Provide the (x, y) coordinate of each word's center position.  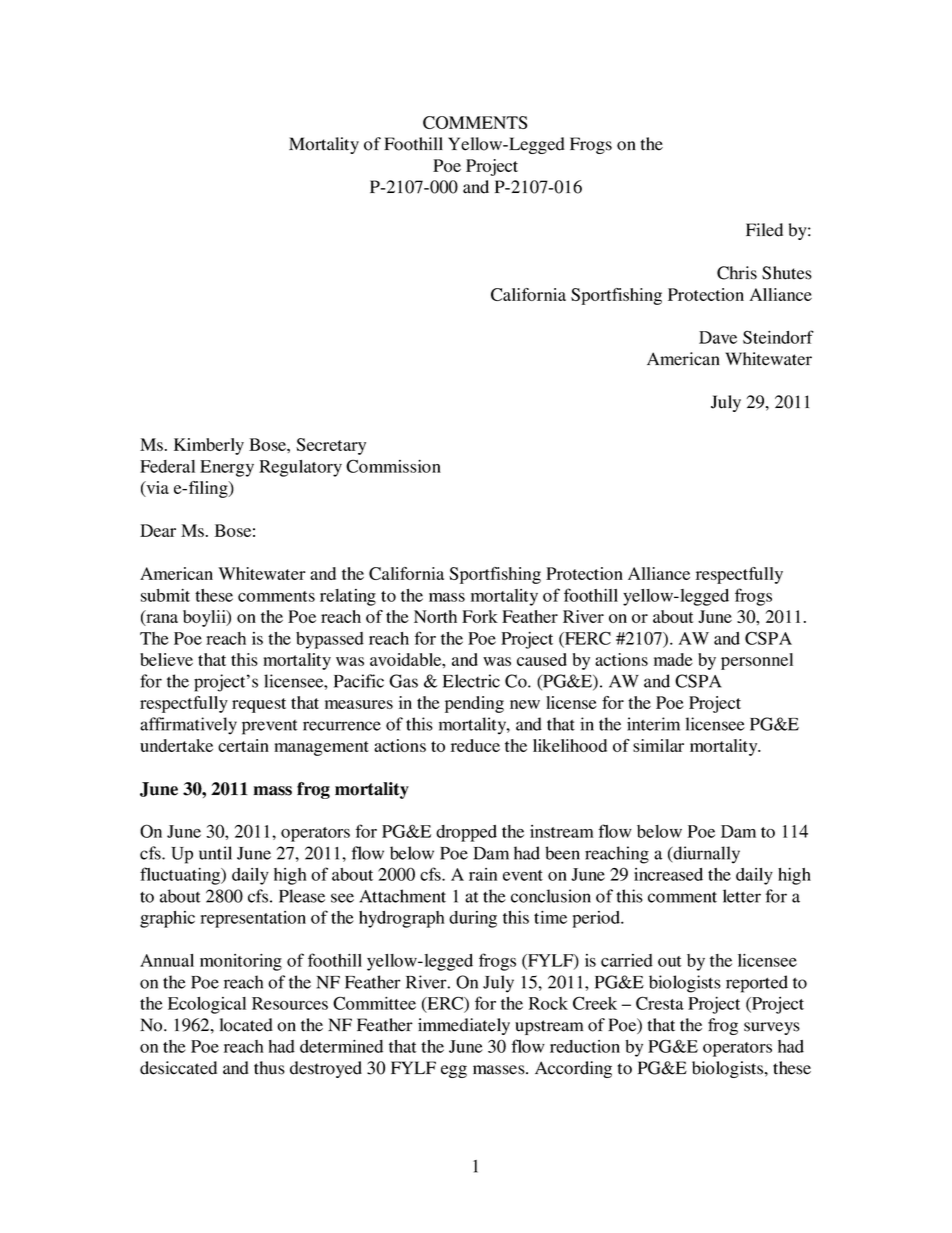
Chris (737, 273)
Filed (764, 230)
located (246, 1025)
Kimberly (209, 446)
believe (166, 659)
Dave (718, 337)
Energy (227, 468)
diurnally (706, 855)
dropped (466, 833)
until (215, 853)
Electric (471, 681)
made (673, 659)
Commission (393, 466)
